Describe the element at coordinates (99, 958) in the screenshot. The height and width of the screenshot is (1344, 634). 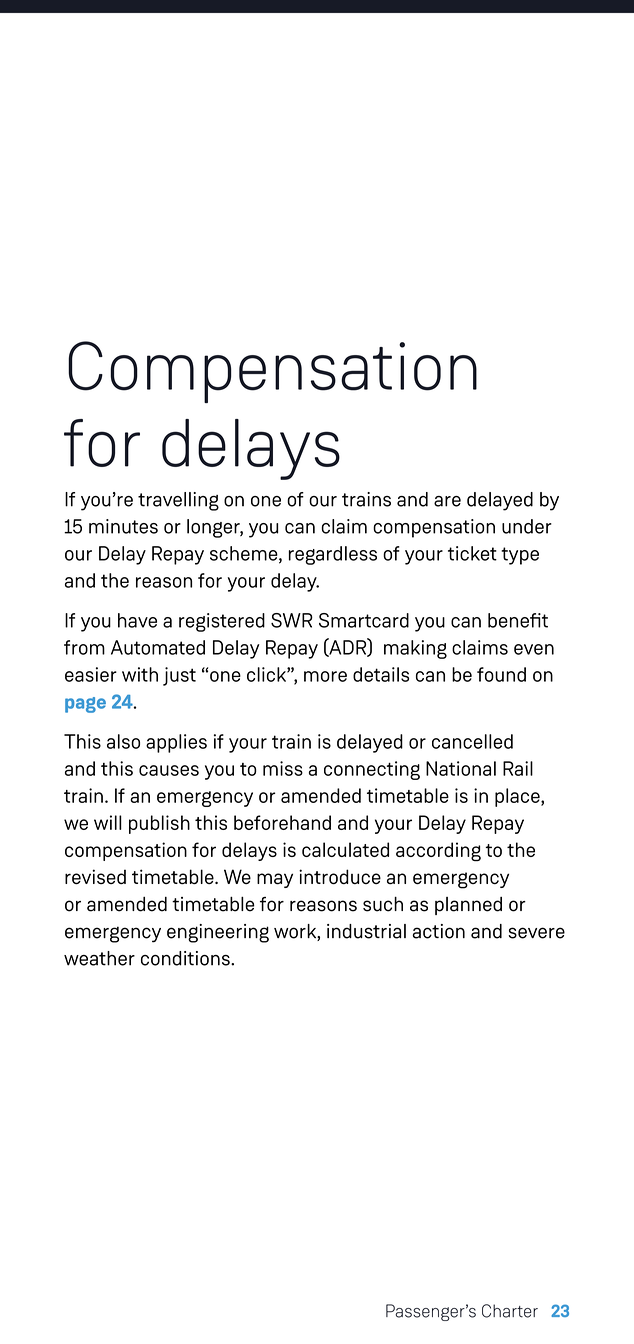
I see `weather` at that location.
